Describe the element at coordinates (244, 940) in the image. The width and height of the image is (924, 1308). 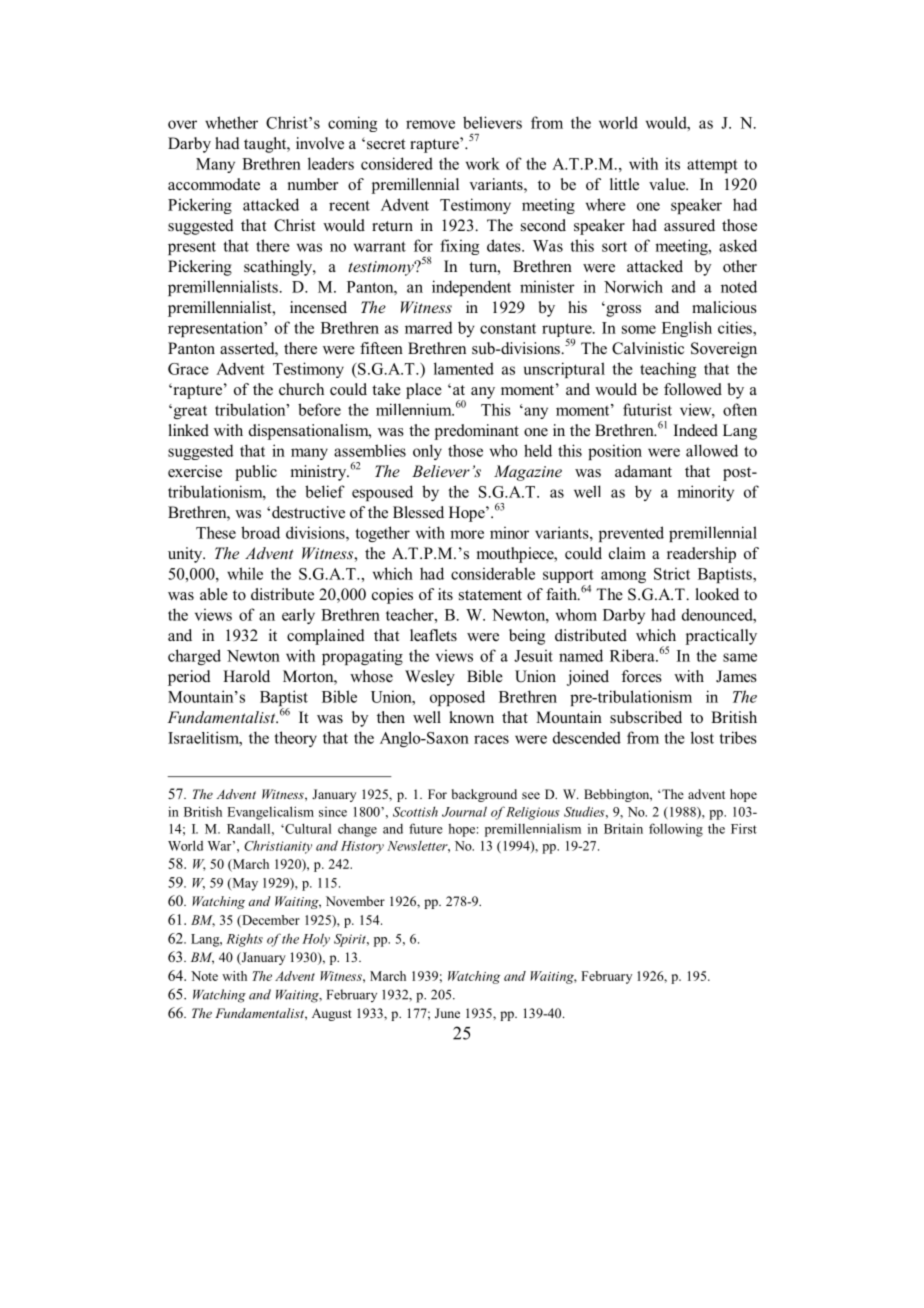
I see `Rights` at that location.
